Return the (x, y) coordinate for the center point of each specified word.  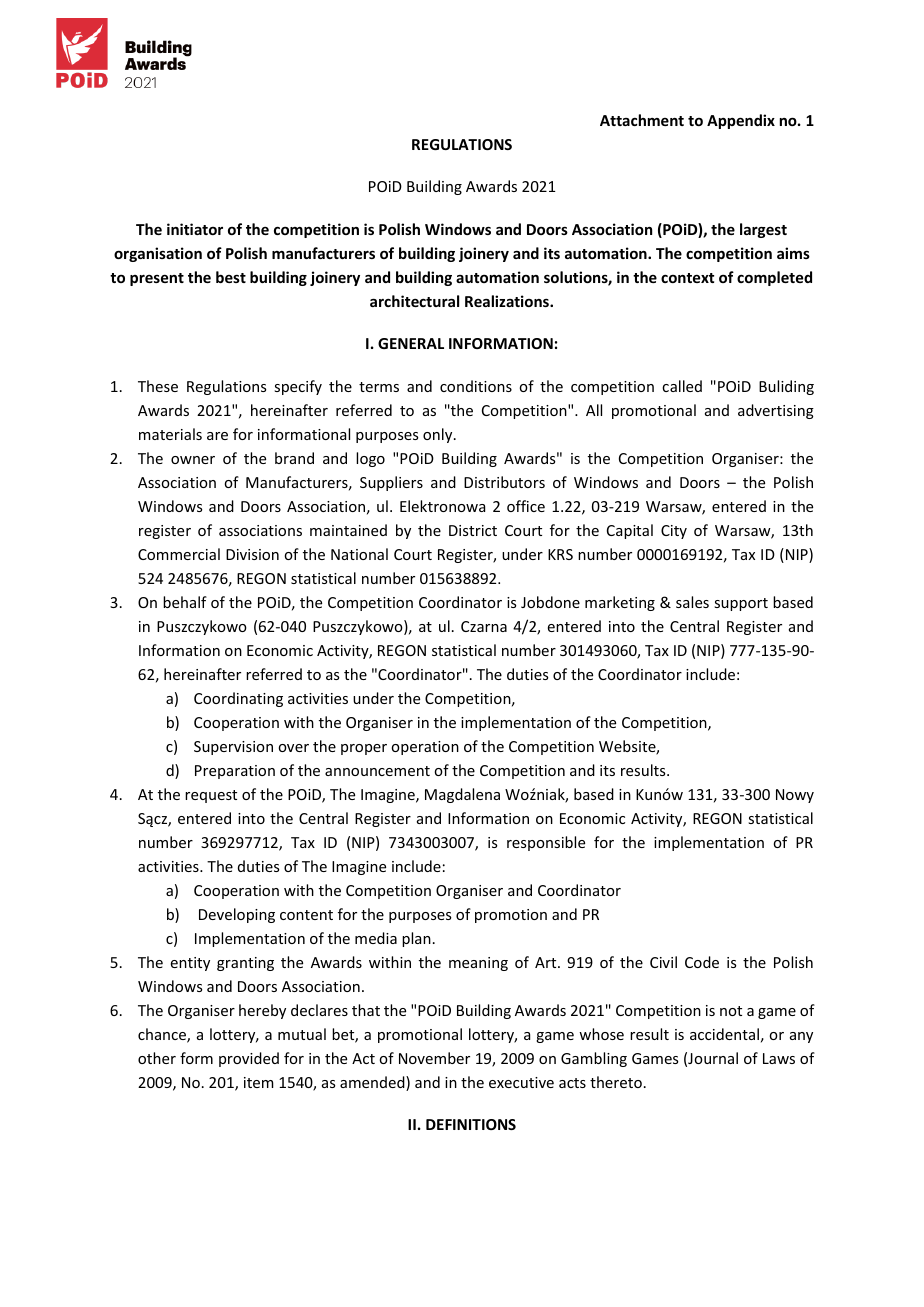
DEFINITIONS (471, 1124)
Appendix (741, 121)
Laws (779, 1058)
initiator (195, 229)
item (259, 1082)
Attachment (642, 120)
